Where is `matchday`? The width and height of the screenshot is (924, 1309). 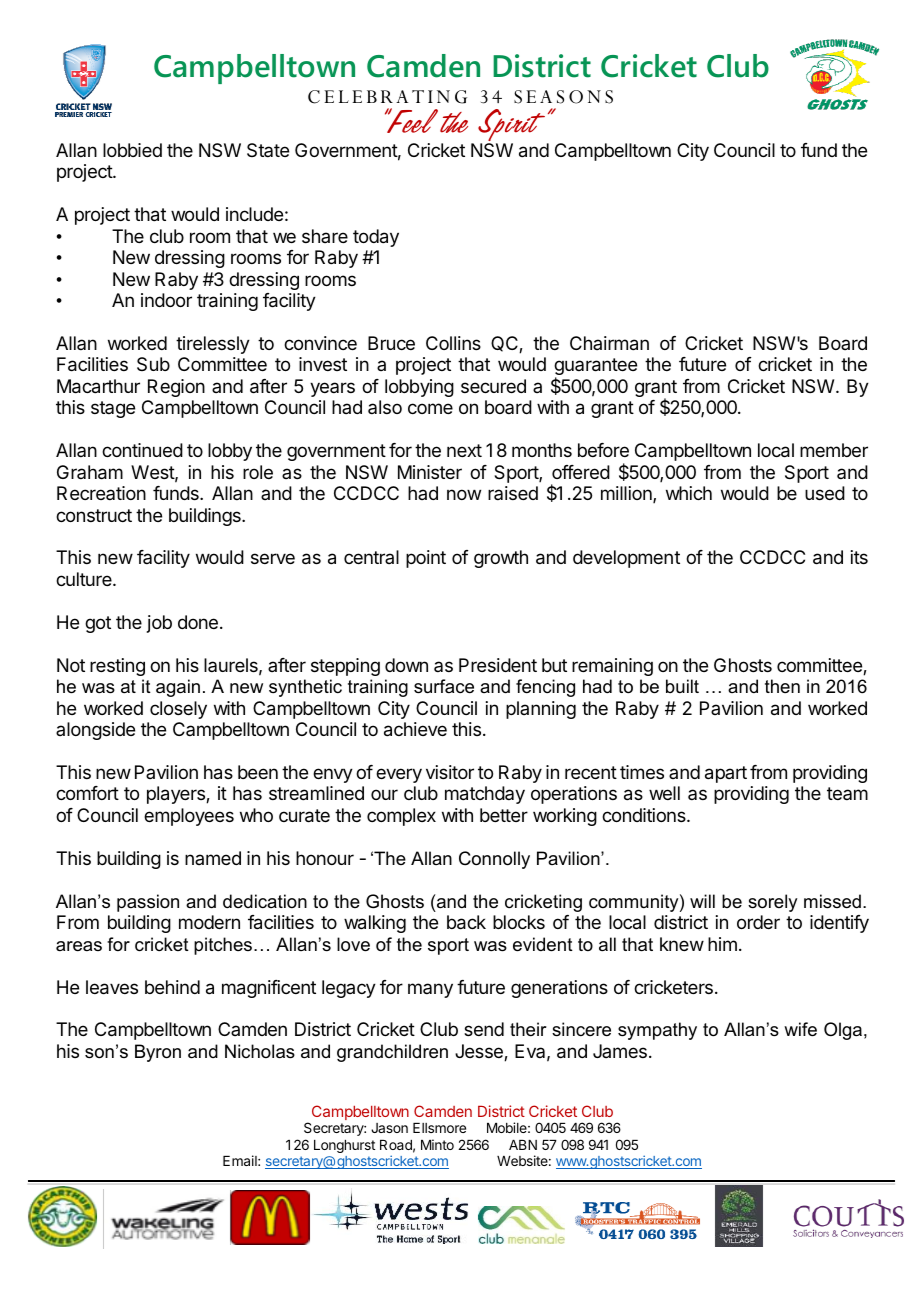
matchday is located at coordinates (485, 795).
